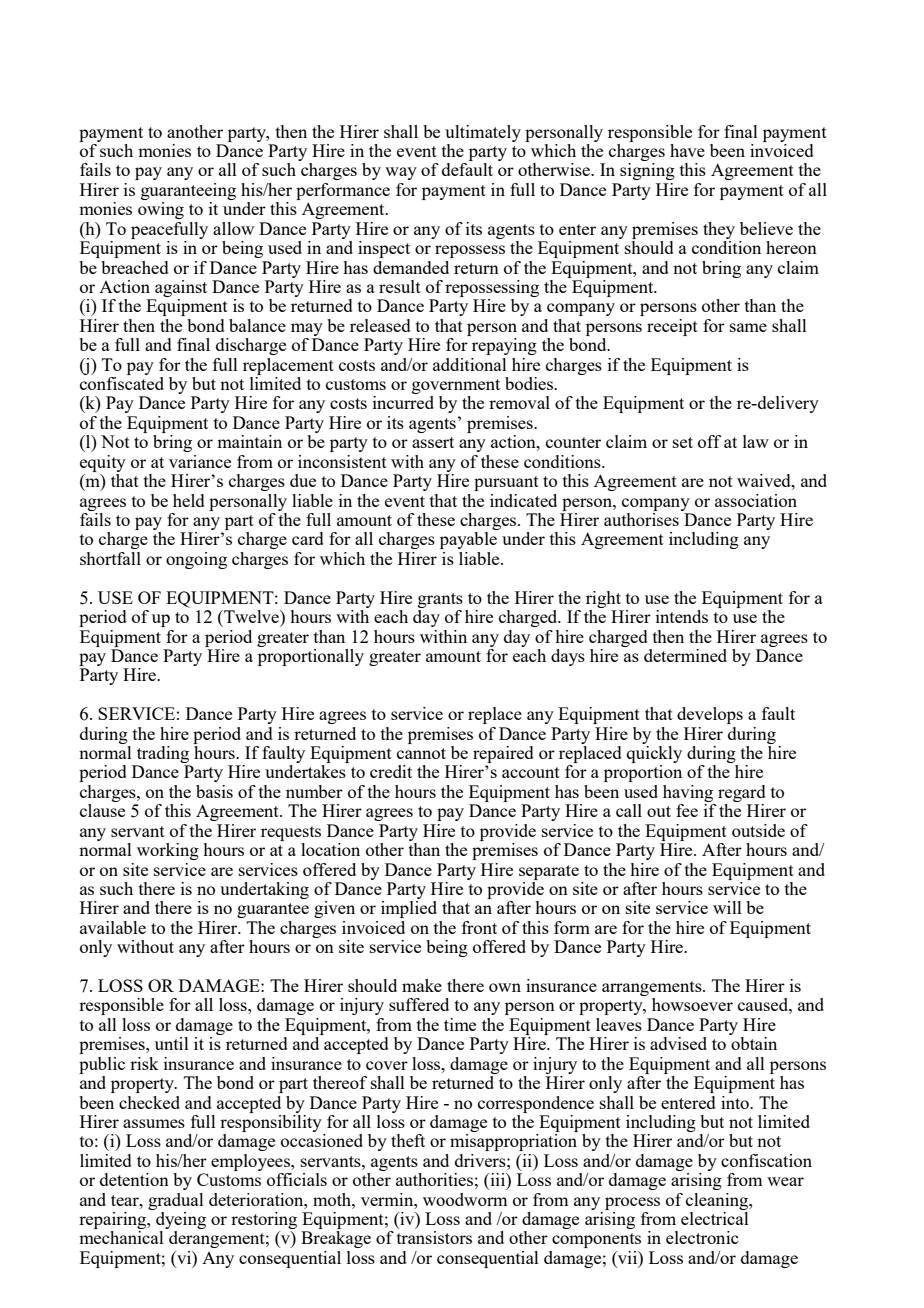 The width and height of the image is (924, 1308). What do you see at coordinates (687, 150) in the image?
I see `have` at bounding box center [687, 150].
